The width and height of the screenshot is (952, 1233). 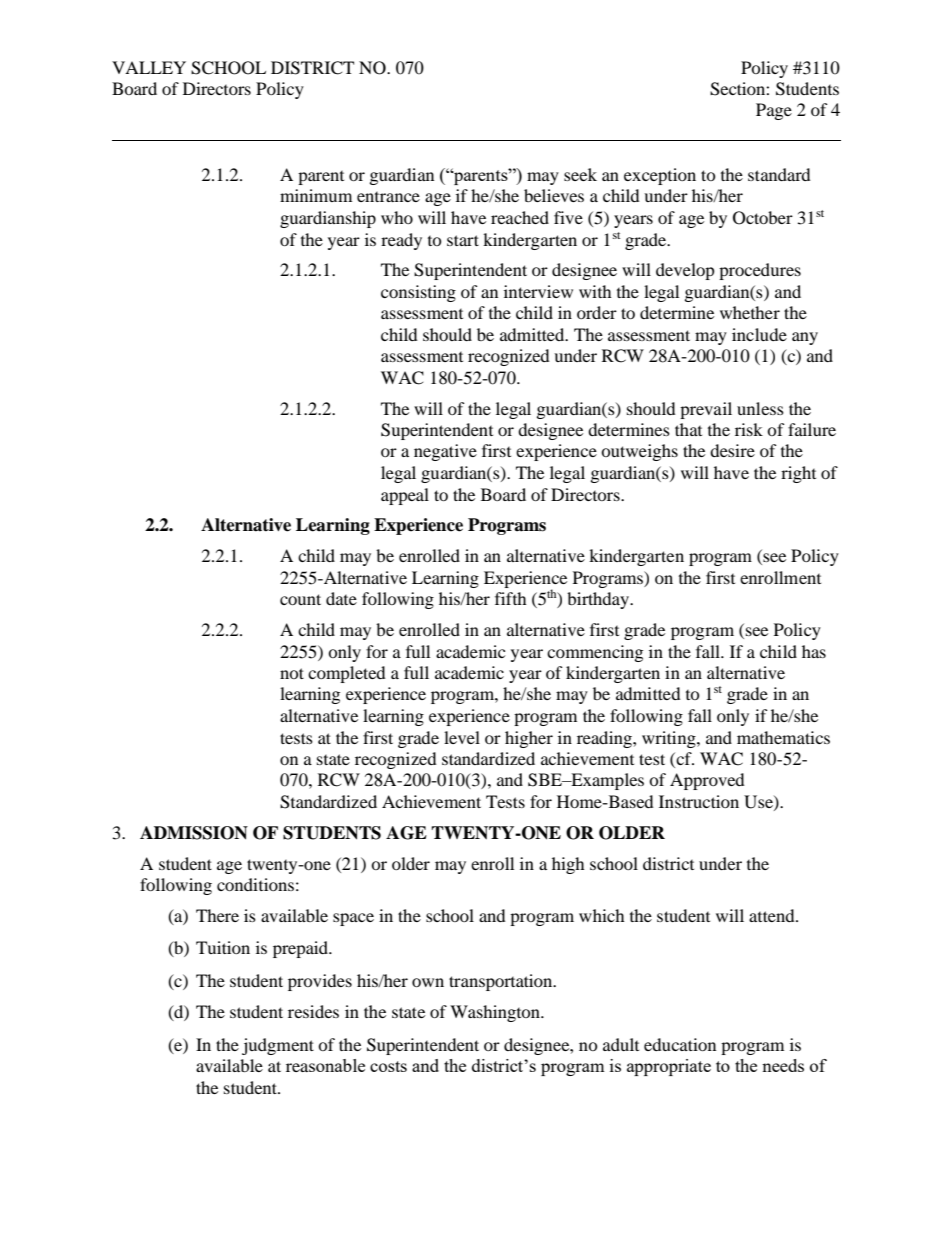 What do you see at coordinates (405, 496) in the screenshot?
I see `appeal` at bounding box center [405, 496].
